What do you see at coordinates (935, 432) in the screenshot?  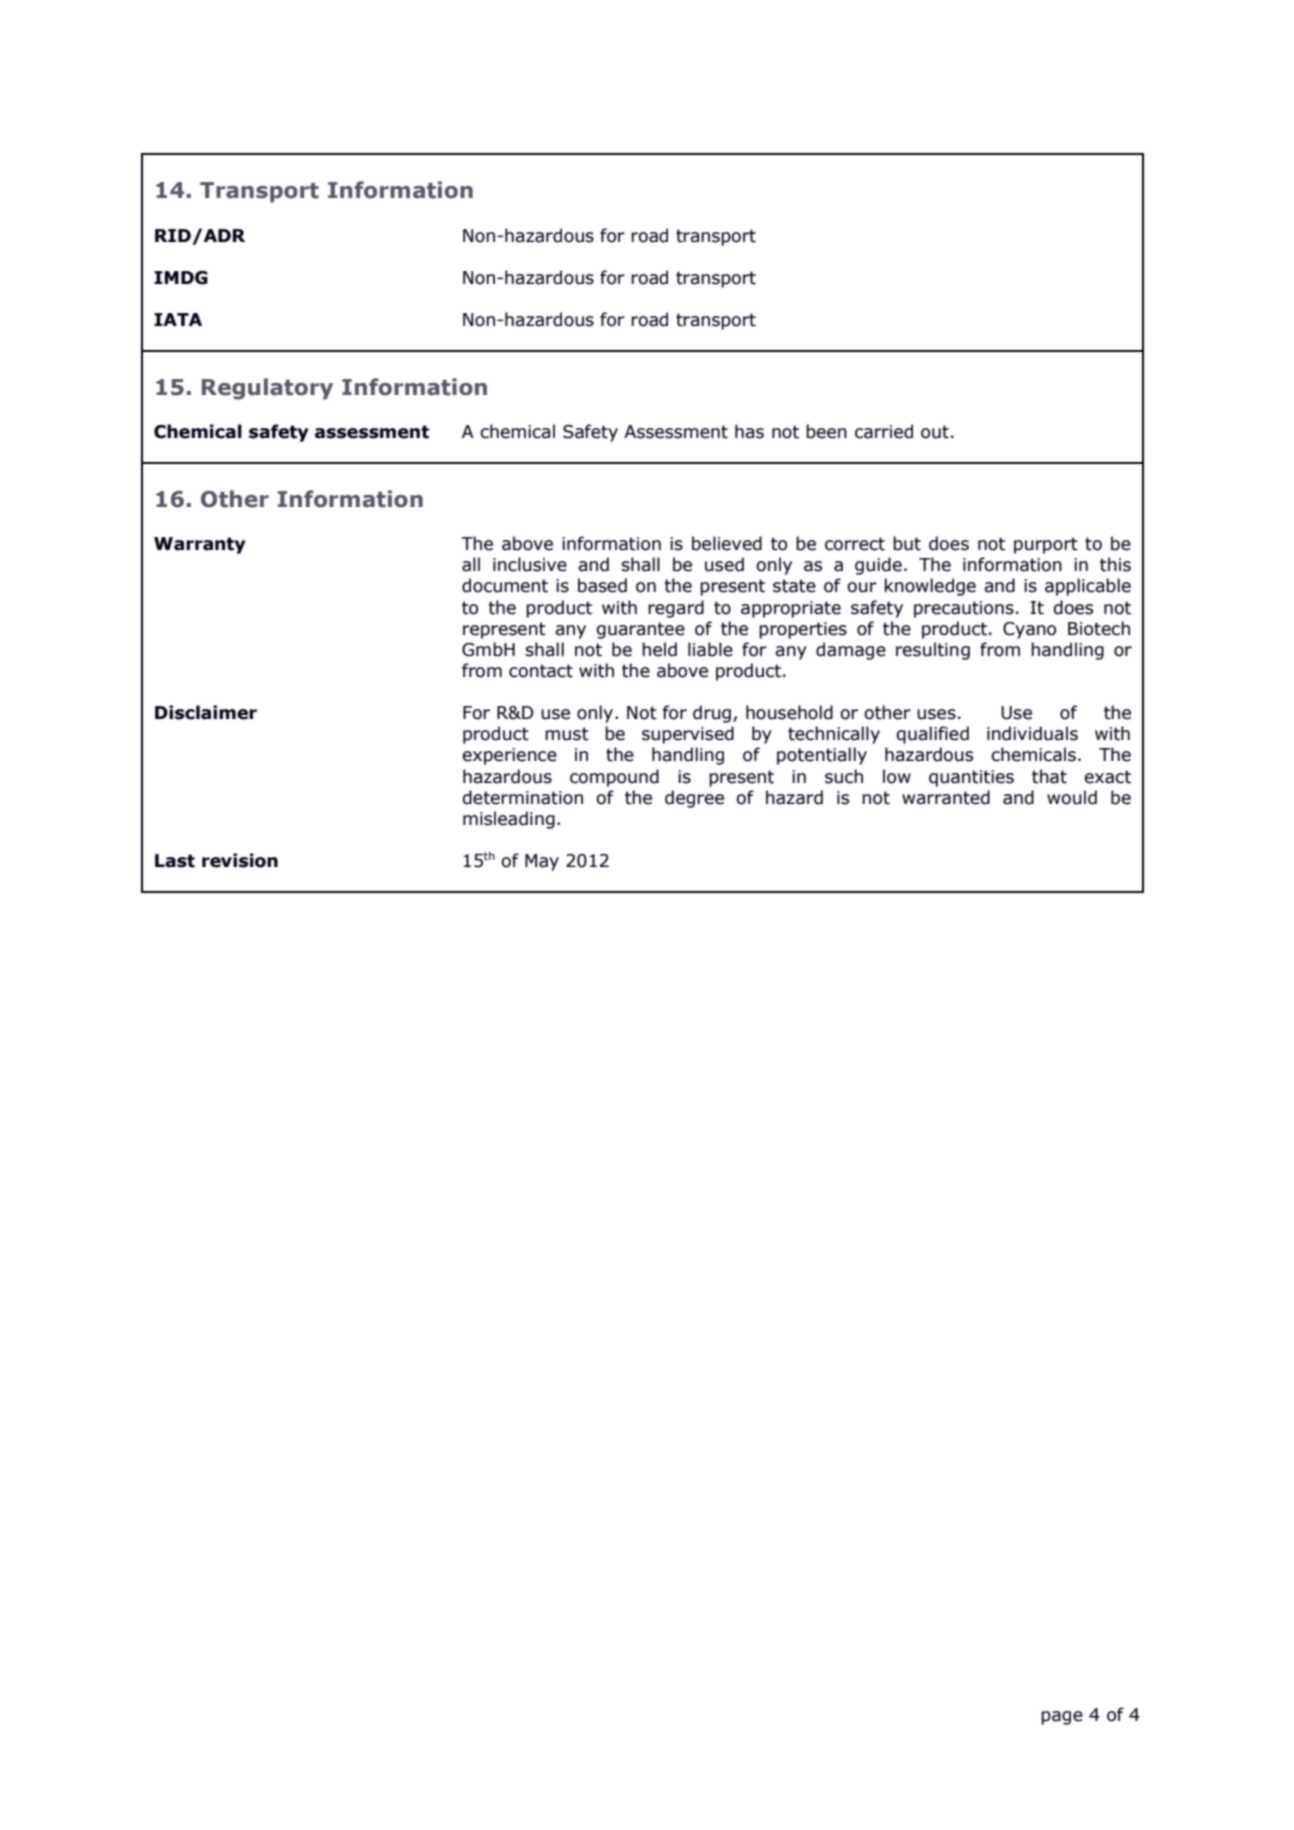 I see `out` at bounding box center [935, 432].
